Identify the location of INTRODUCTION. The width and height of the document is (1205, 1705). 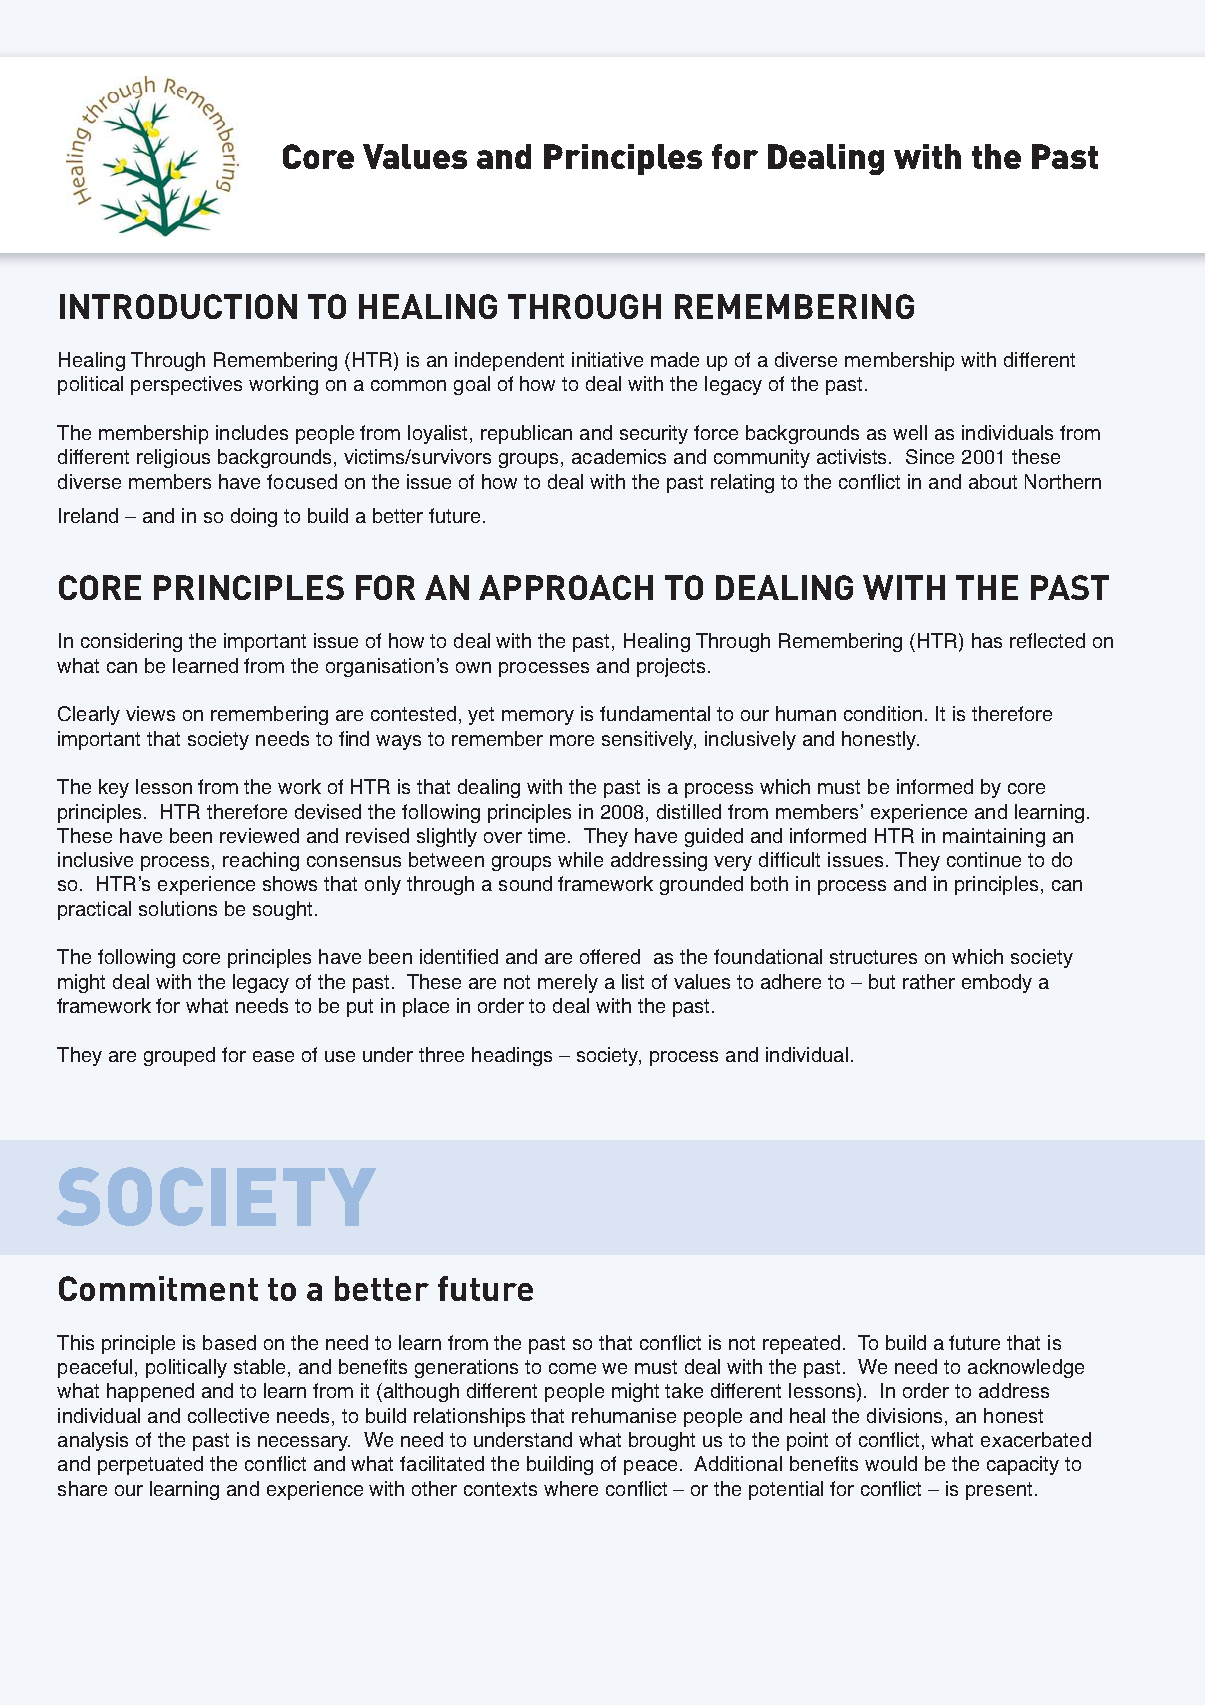
(178, 306).
